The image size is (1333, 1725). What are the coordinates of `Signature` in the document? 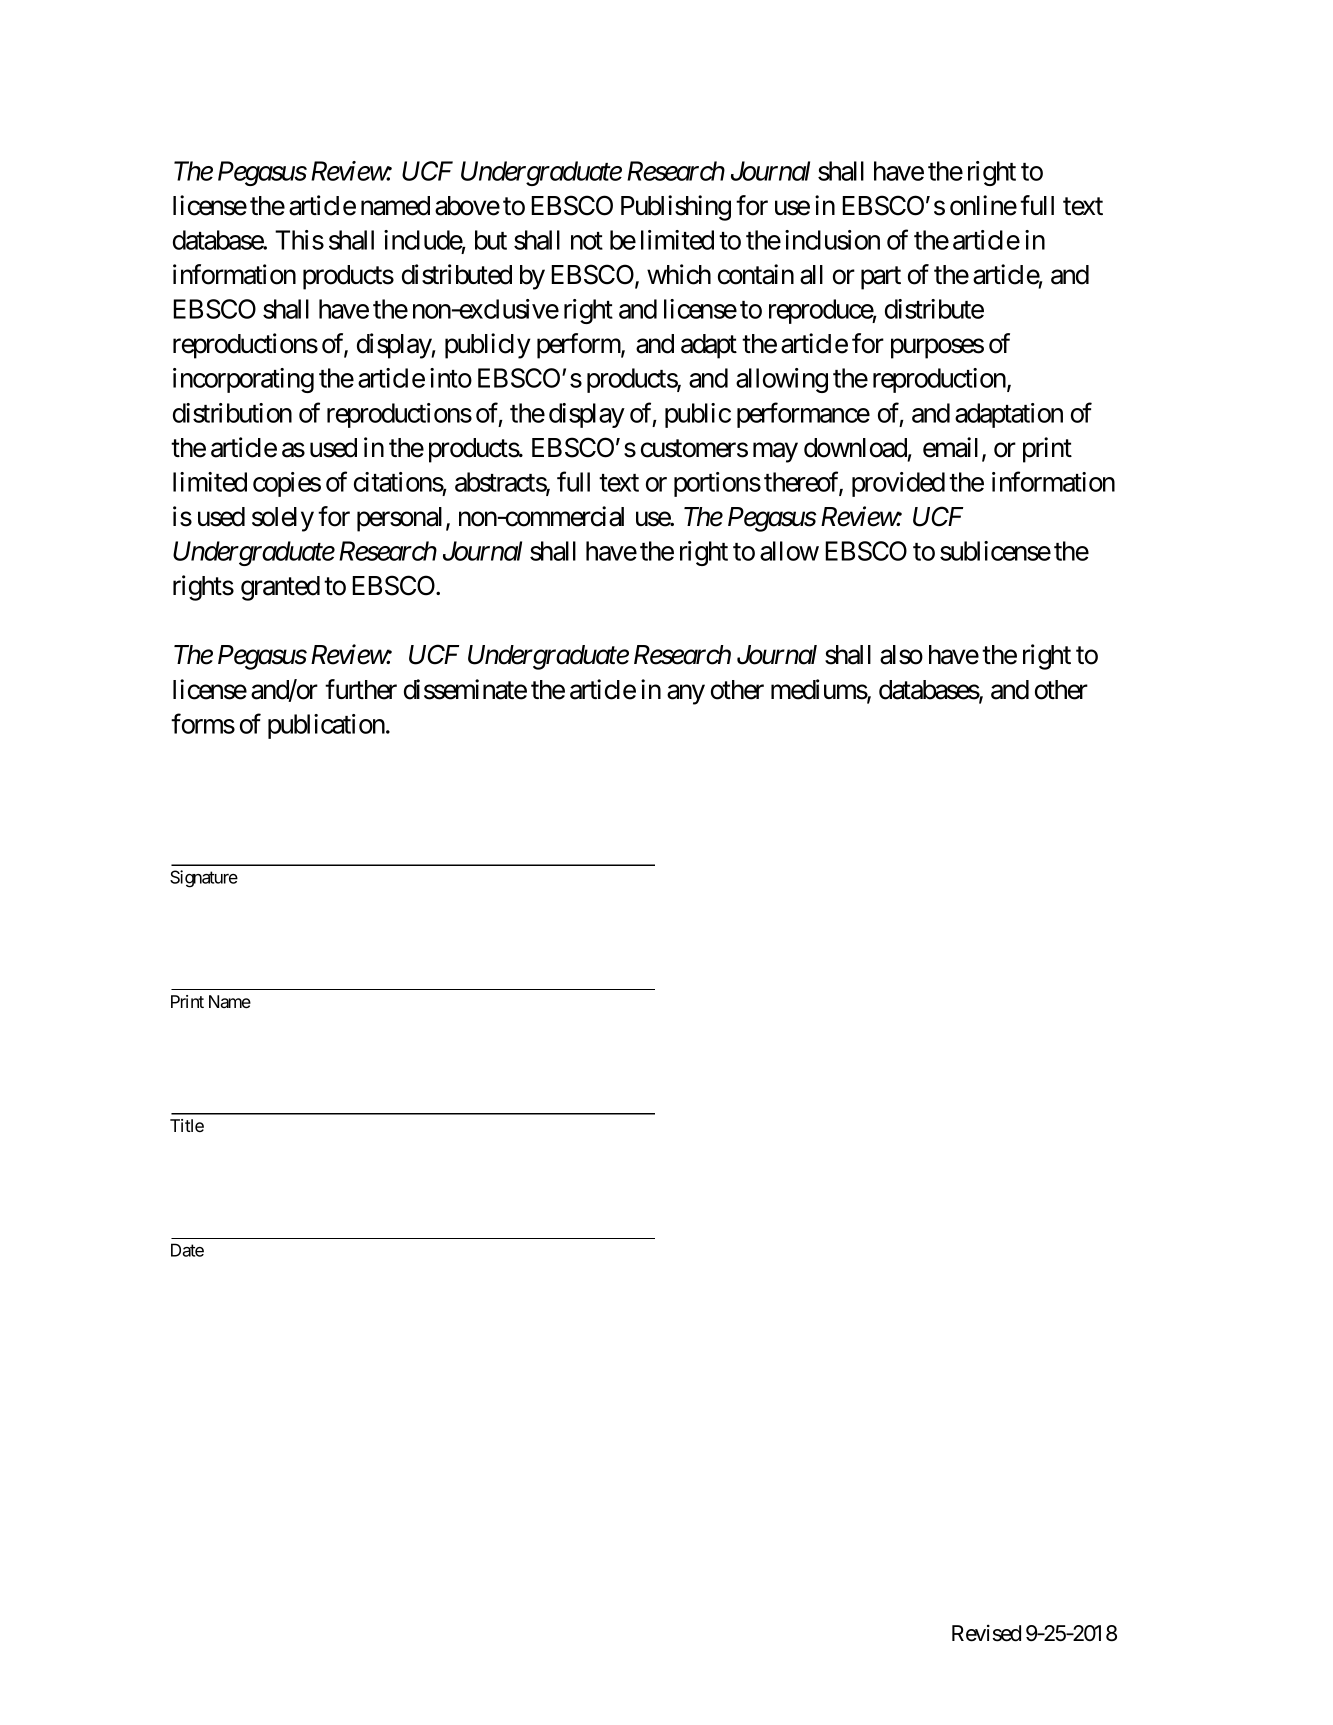 It's located at (204, 879).
